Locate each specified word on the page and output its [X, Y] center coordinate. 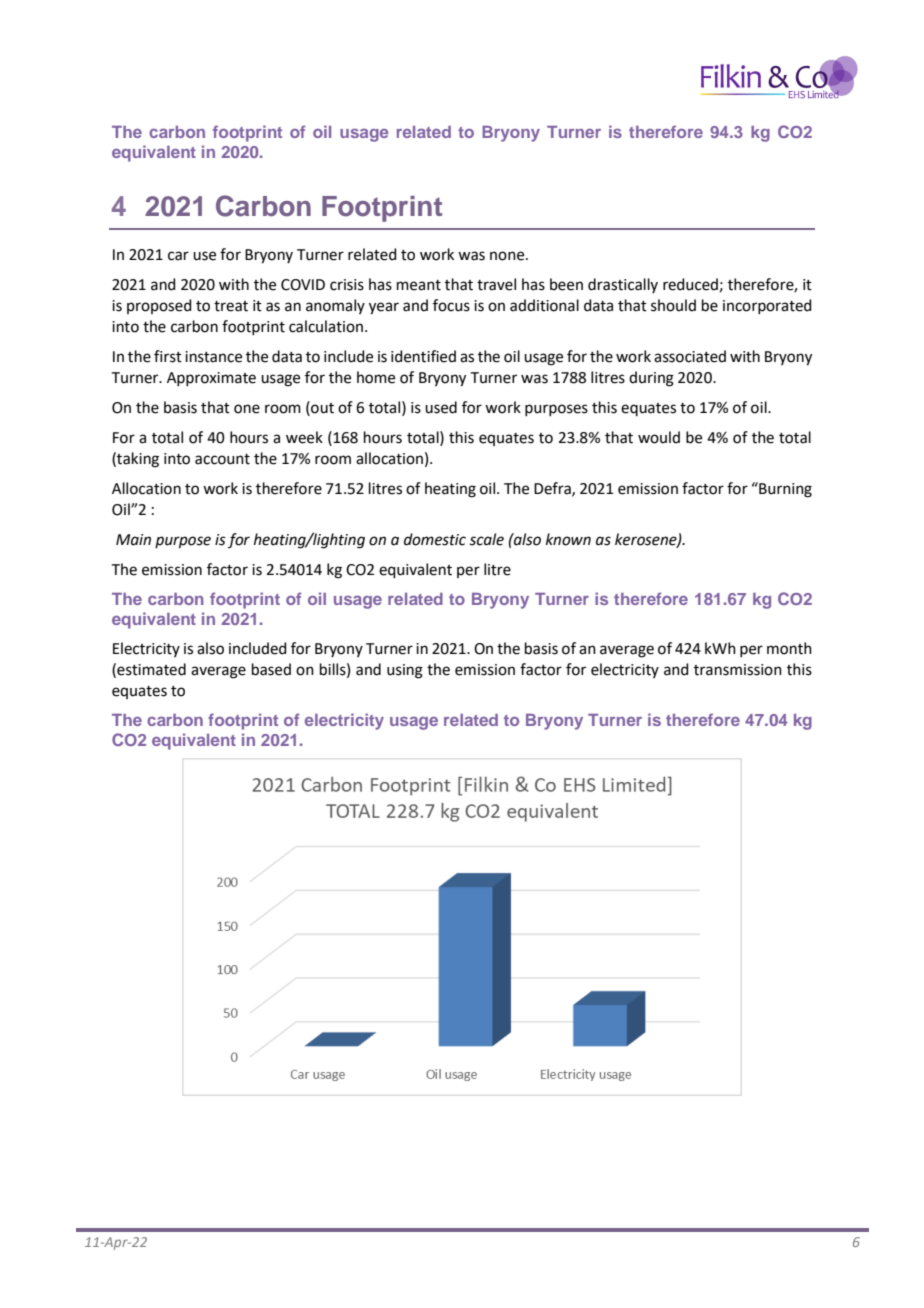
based [271, 669]
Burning [784, 490]
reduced [690, 284]
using [405, 671]
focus [451, 305]
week [304, 437]
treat [231, 306]
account [222, 459]
